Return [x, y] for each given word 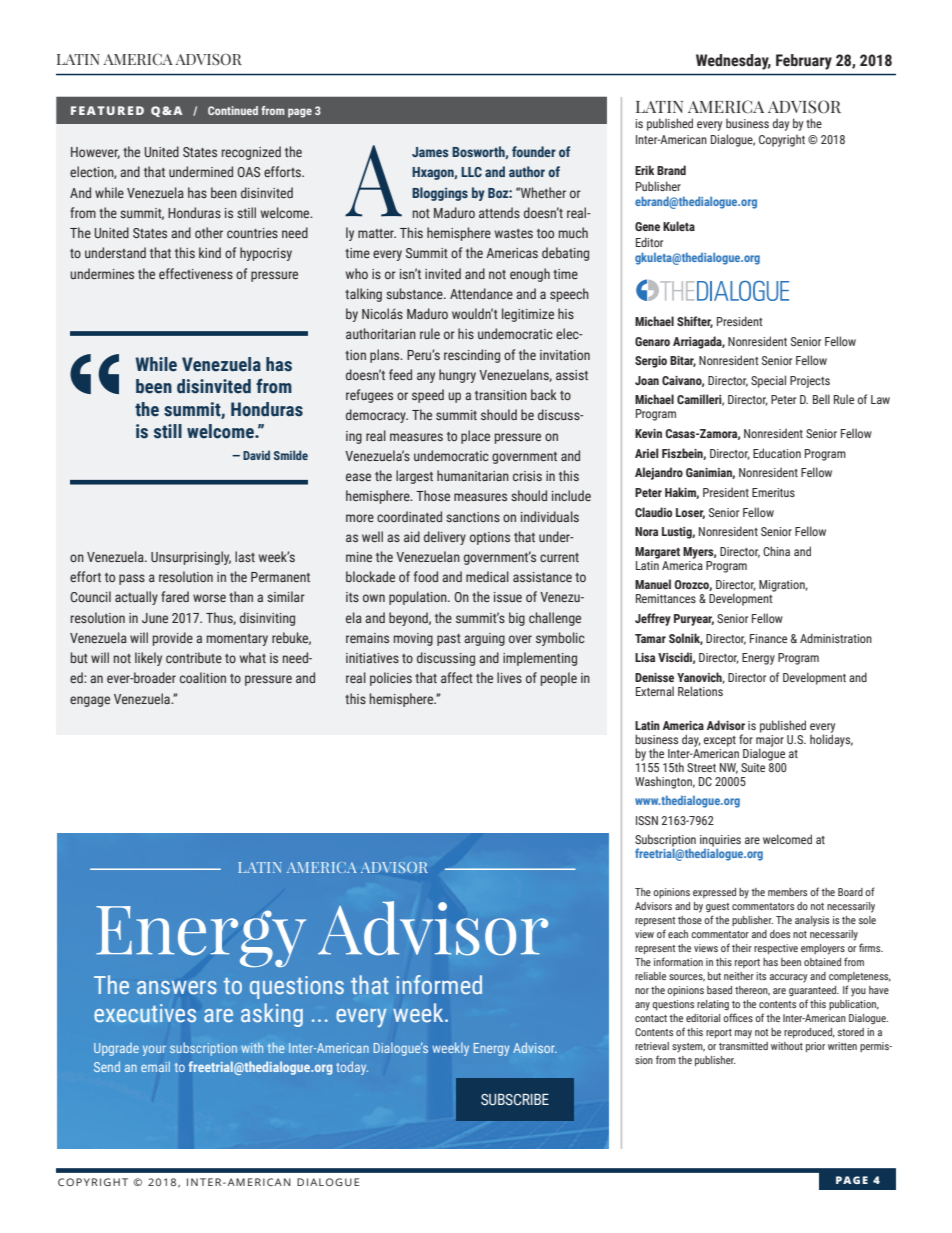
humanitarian [473, 475]
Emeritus [773, 492]
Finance [768, 638]
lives [509, 677]
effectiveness [196, 273]
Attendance [481, 293]
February [804, 62]
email [155, 1066]
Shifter [695, 322]
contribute [194, 657]
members [787, 892]
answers [177, 987]
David [256, 455]
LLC [471, 172]
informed [439, 984]
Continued [233, 110]
